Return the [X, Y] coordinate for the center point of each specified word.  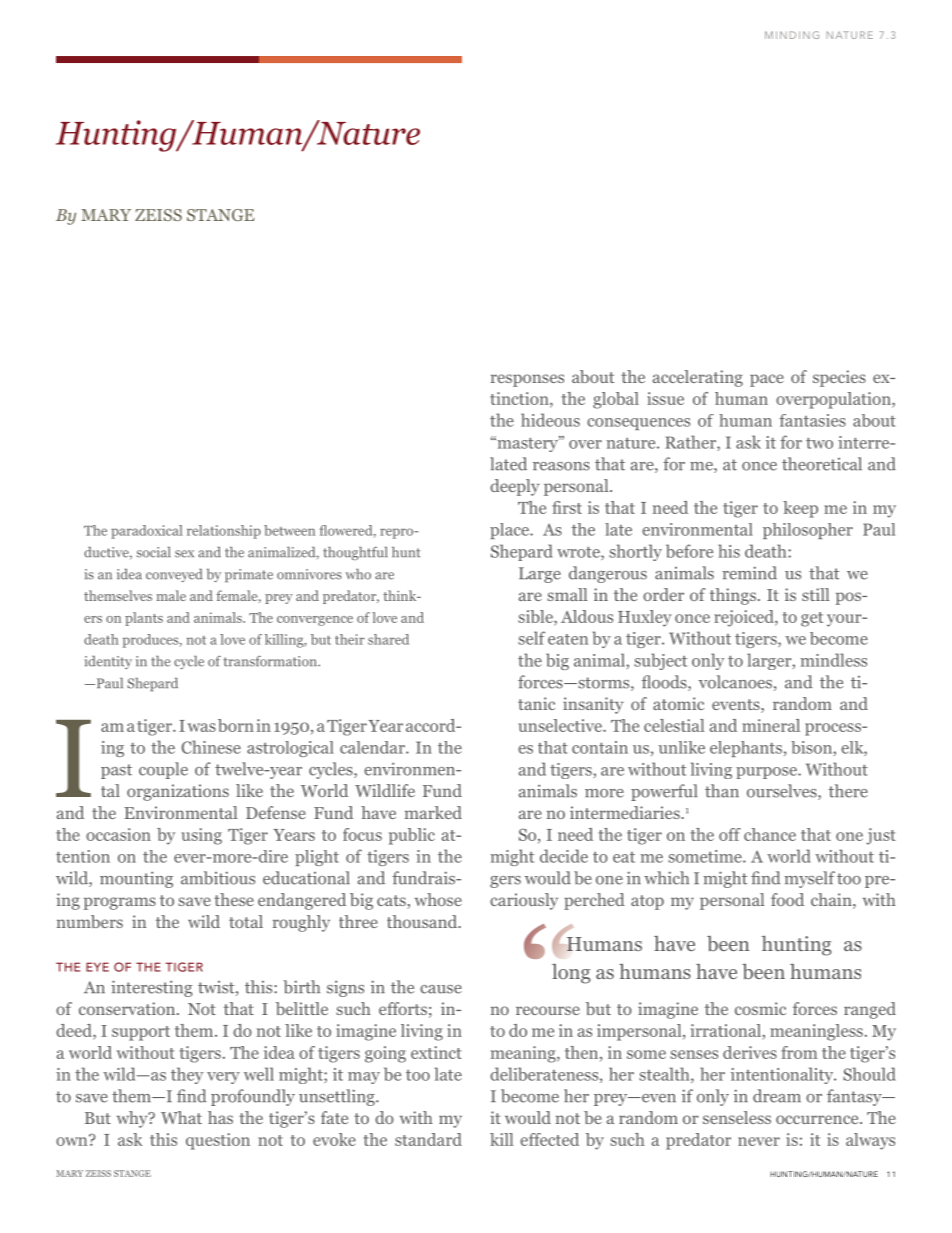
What [181, 1117]
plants [144, 619]
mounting [136, 879]
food [787, 899]
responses [527, 380]
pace [767, 380]
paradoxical [147, 532]
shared [388, 639]
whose [438, 899]
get [812, 619]
